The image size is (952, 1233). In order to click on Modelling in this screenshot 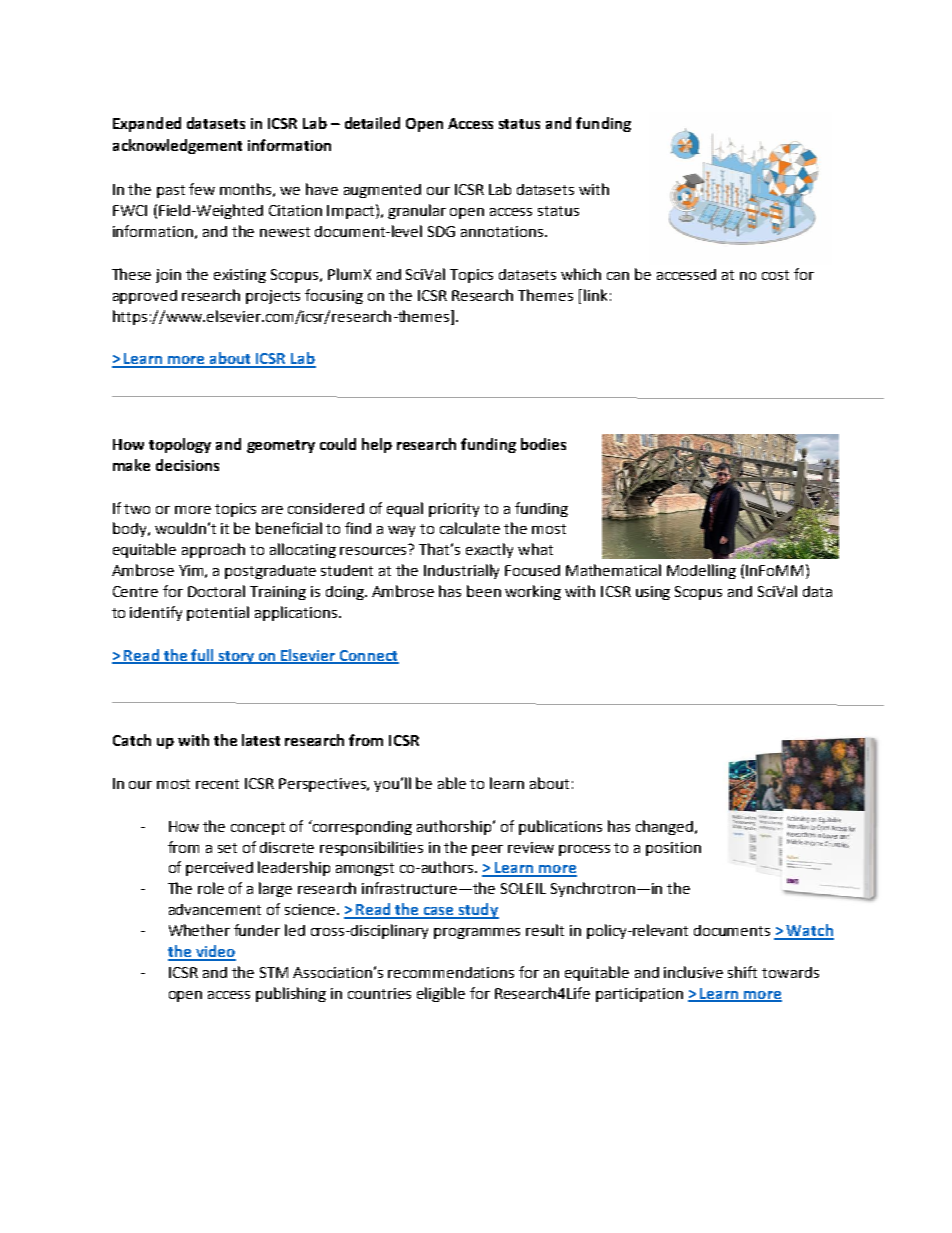, I will do `click(701, 571)`.
